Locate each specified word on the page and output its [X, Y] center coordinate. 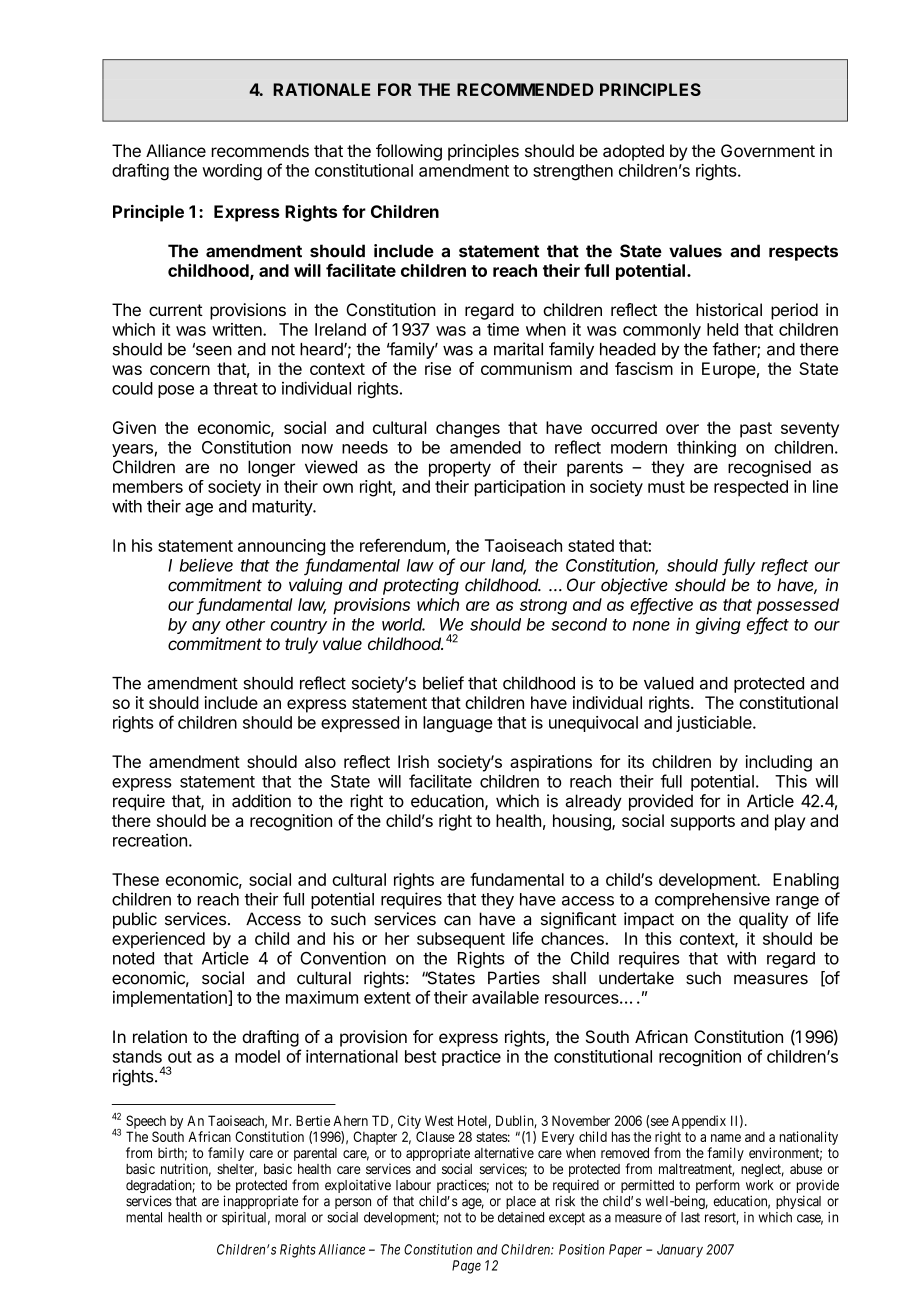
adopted [633, 152]
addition [261, 801]
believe [206, 565]
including [779, 763]
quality [763, 920]
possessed [798, 606]
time [503, 329]
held [722, 329]
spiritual [246, 1218]
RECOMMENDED [525, 89]
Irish [413, 761]
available [505, 997]
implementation [171, 999]
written [238, 329]
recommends [260, 150]
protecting [421, 586]
